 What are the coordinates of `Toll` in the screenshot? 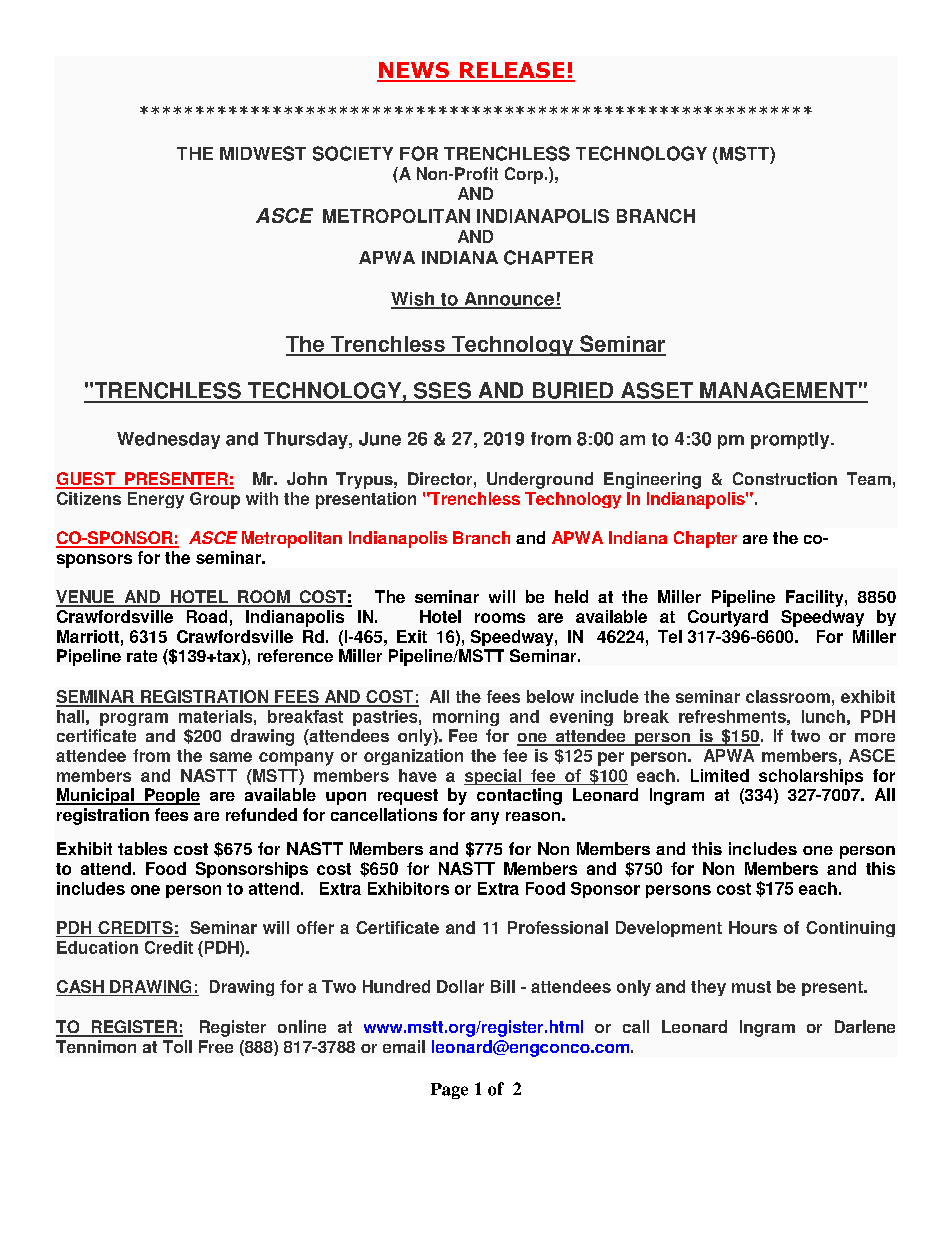 It's located at (177, 1046).
